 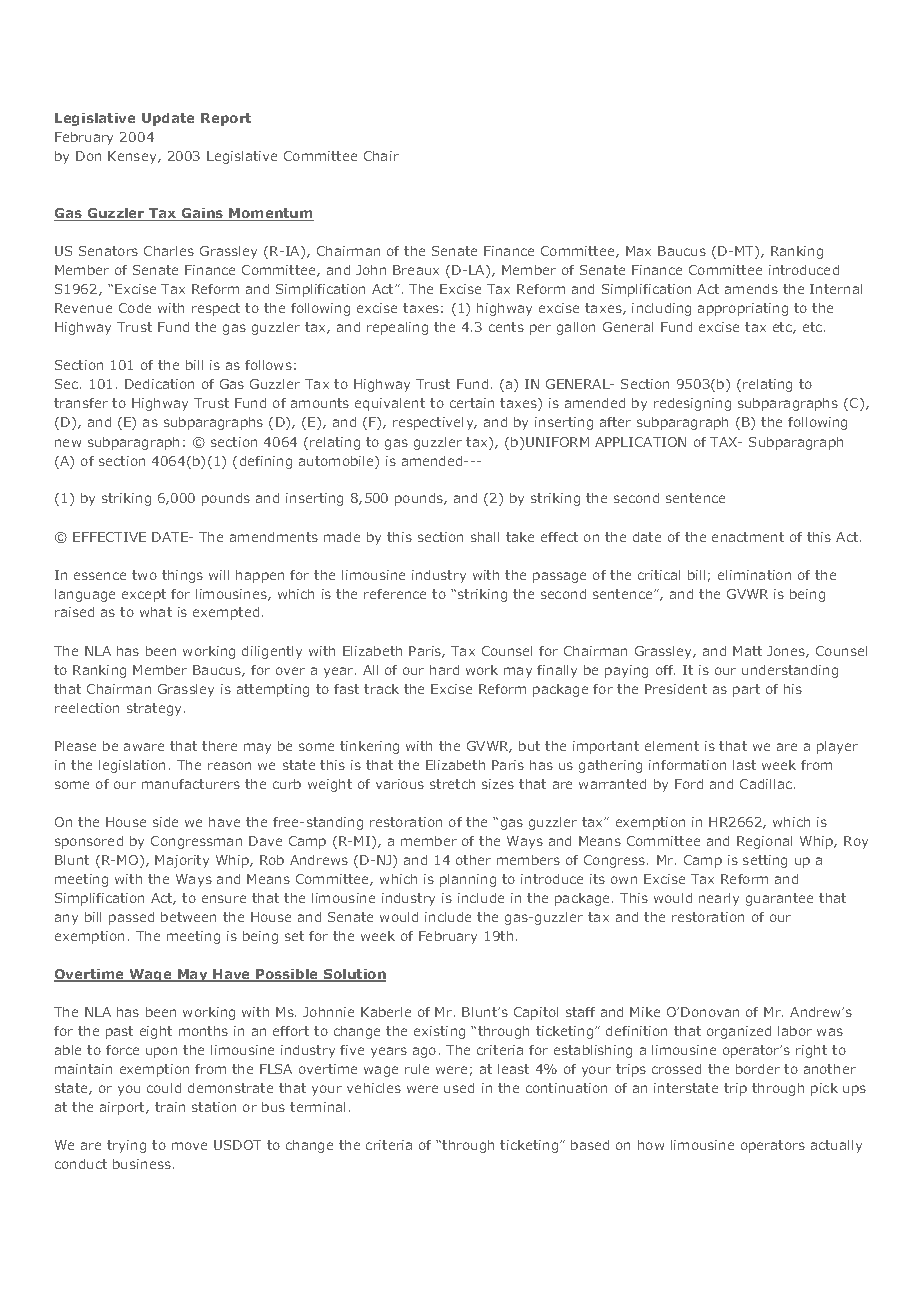 I want to click on enactment, so click(x=748, y=537).
